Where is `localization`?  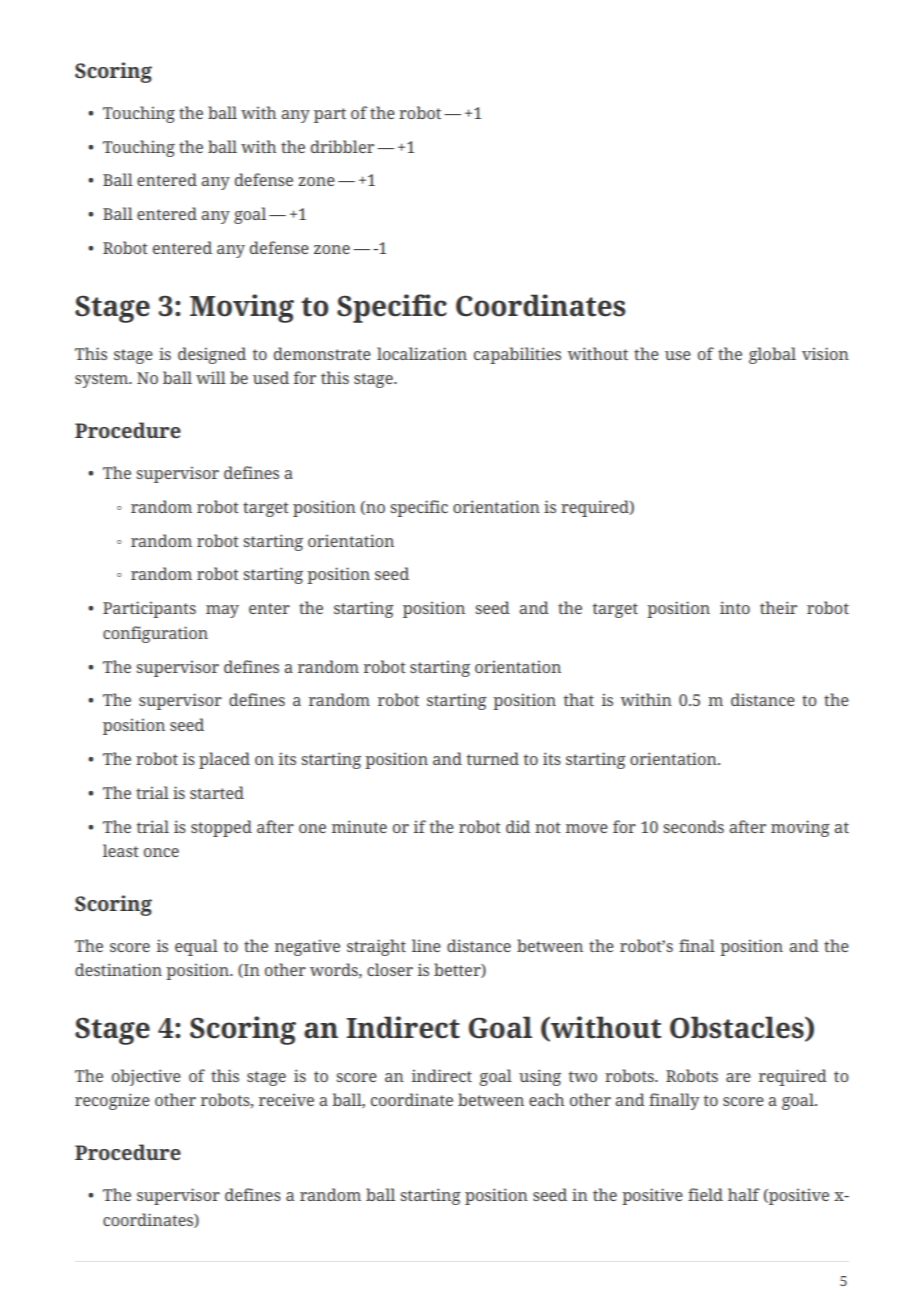
localization is located at coordinates (422, 353).
